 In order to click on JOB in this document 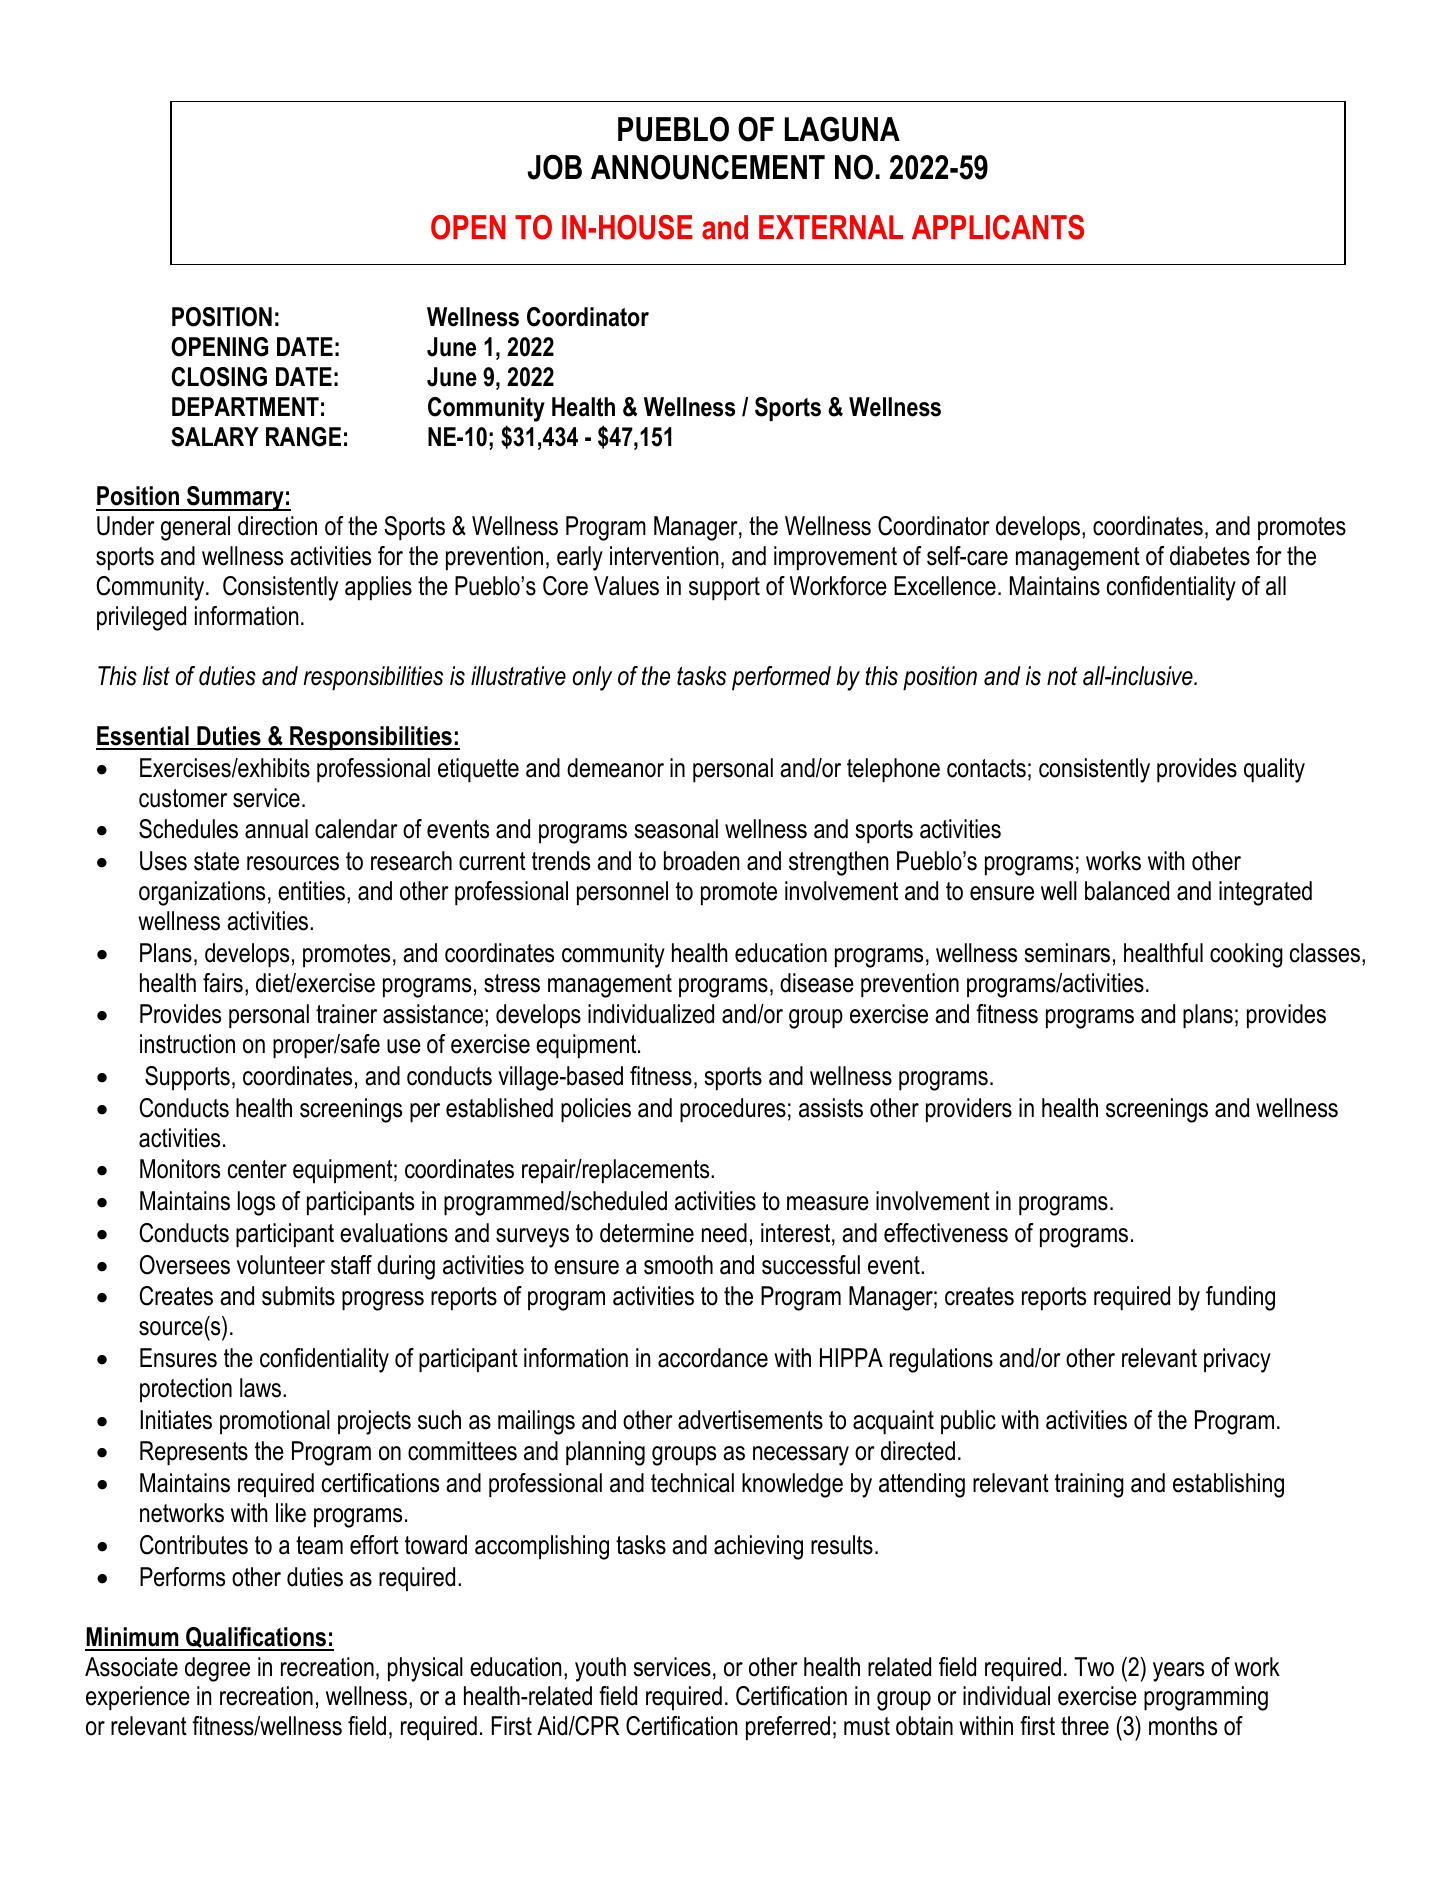, I will do `click(554, 167)`.
